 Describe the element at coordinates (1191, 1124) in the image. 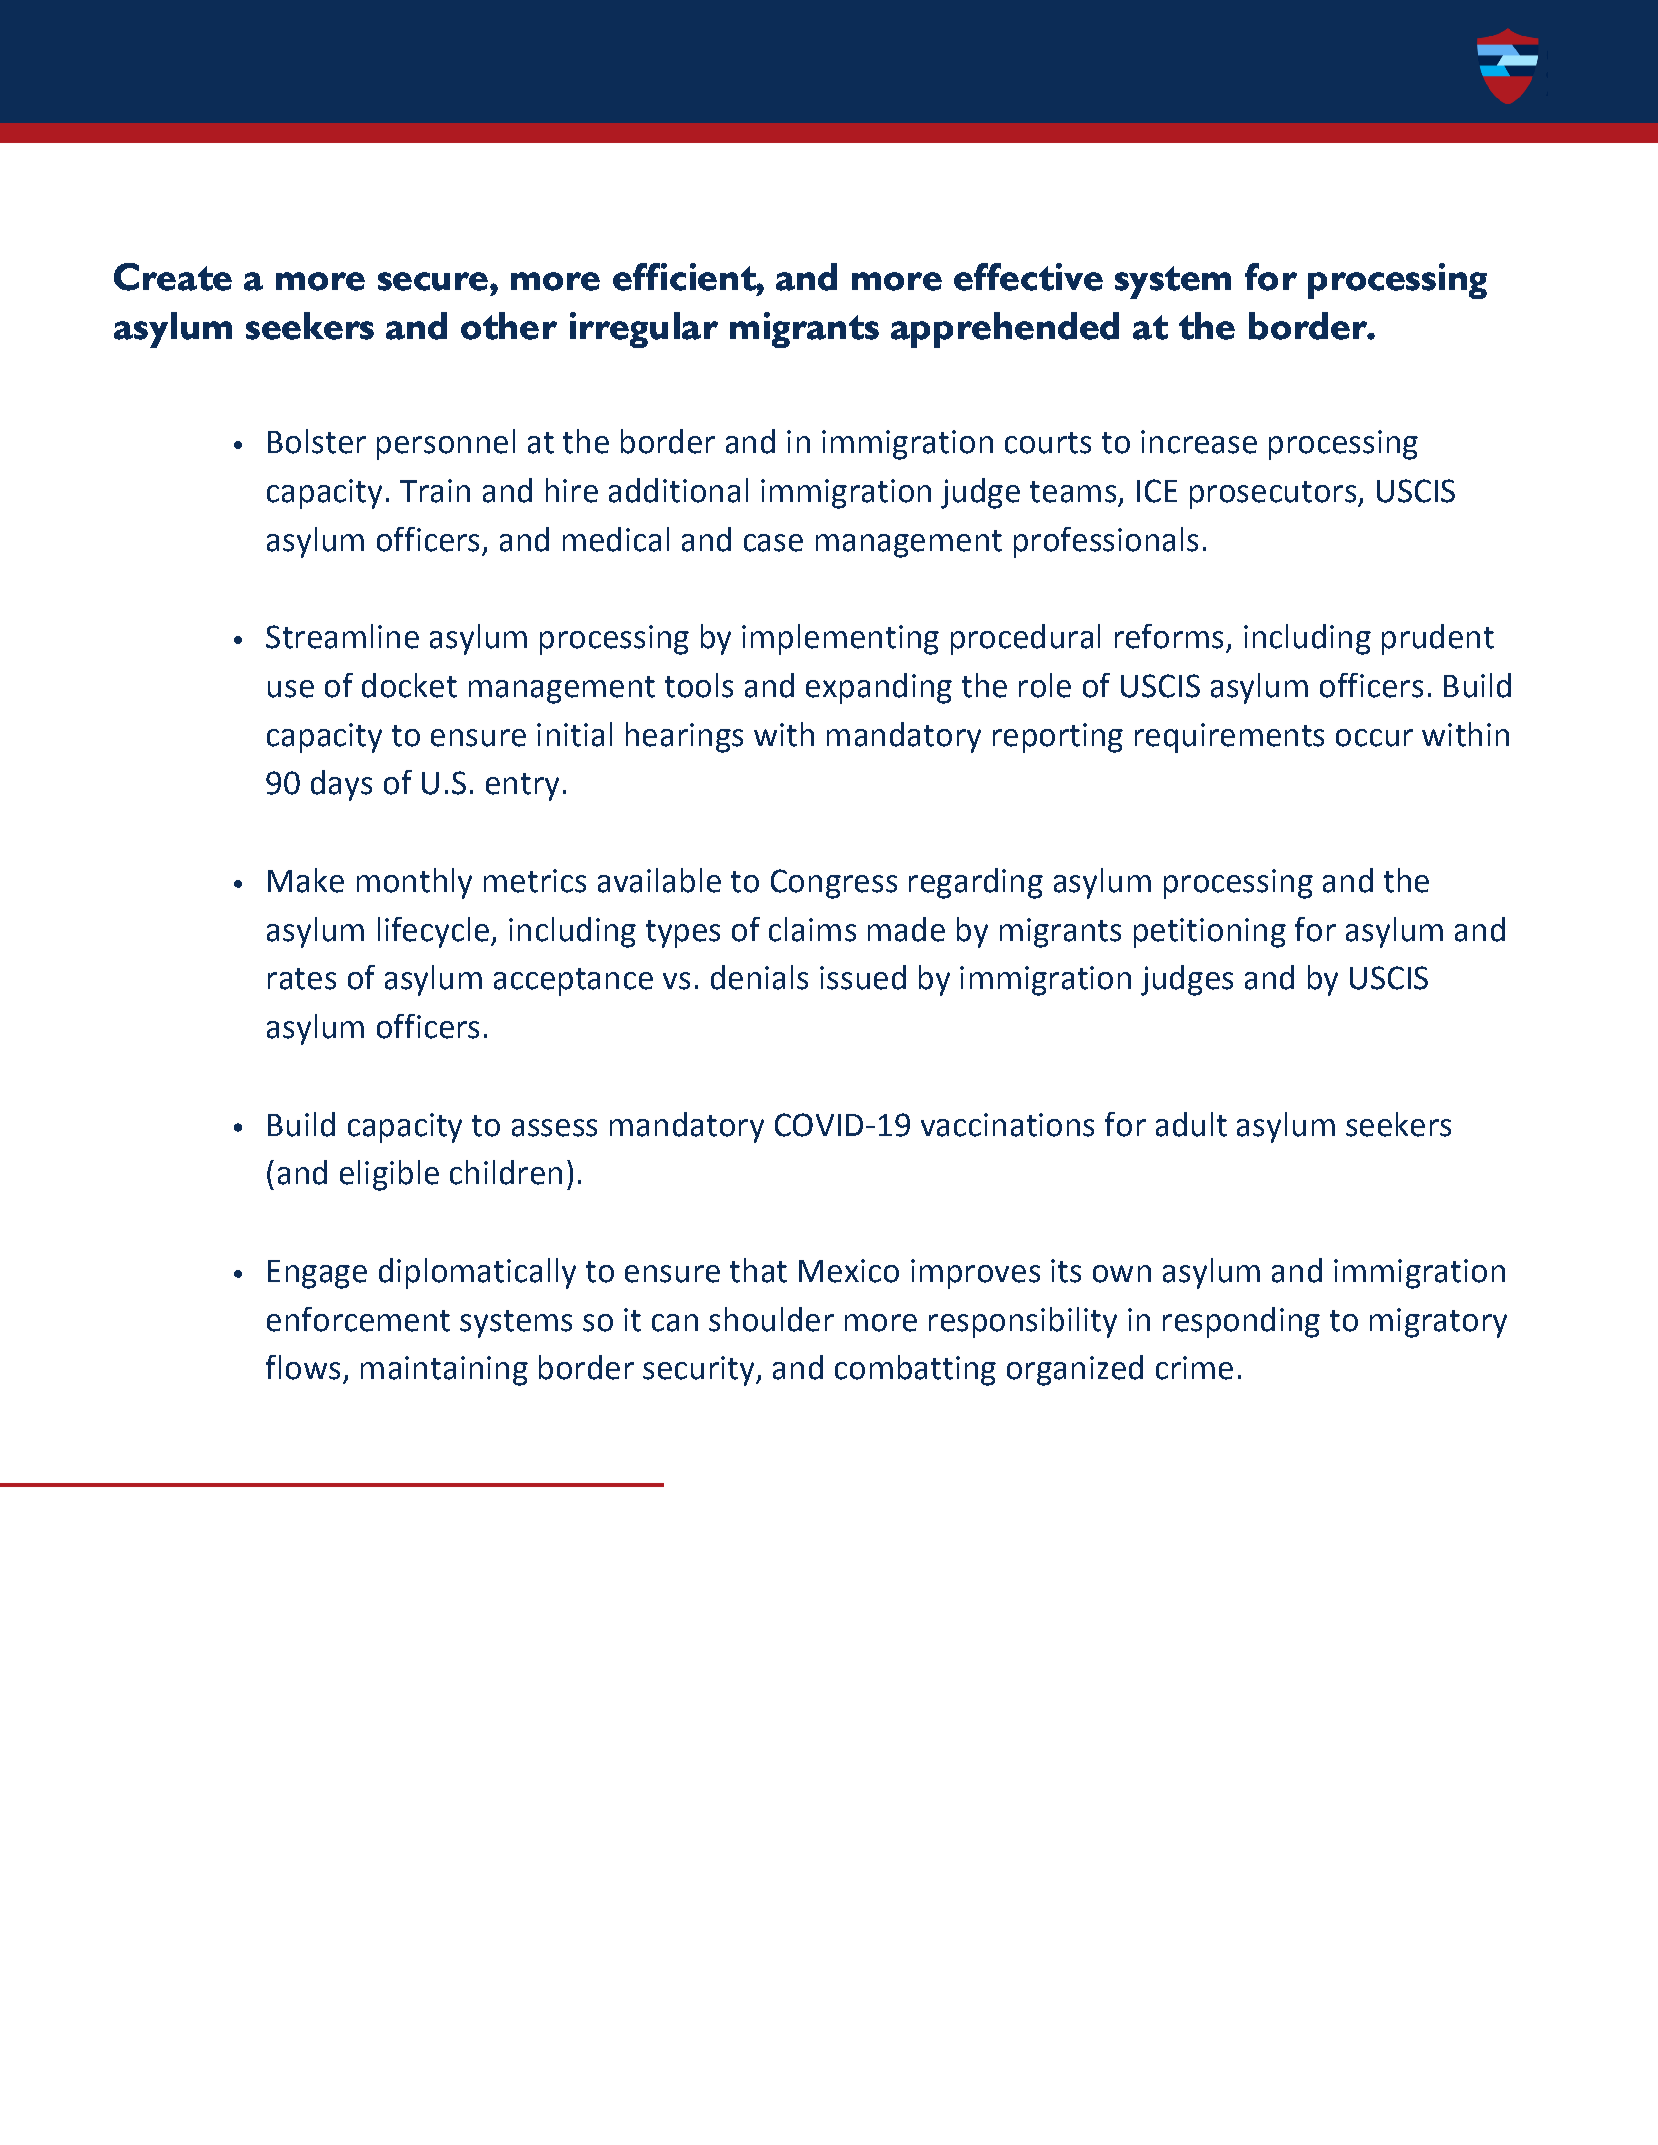

I see `adult` at that location.
